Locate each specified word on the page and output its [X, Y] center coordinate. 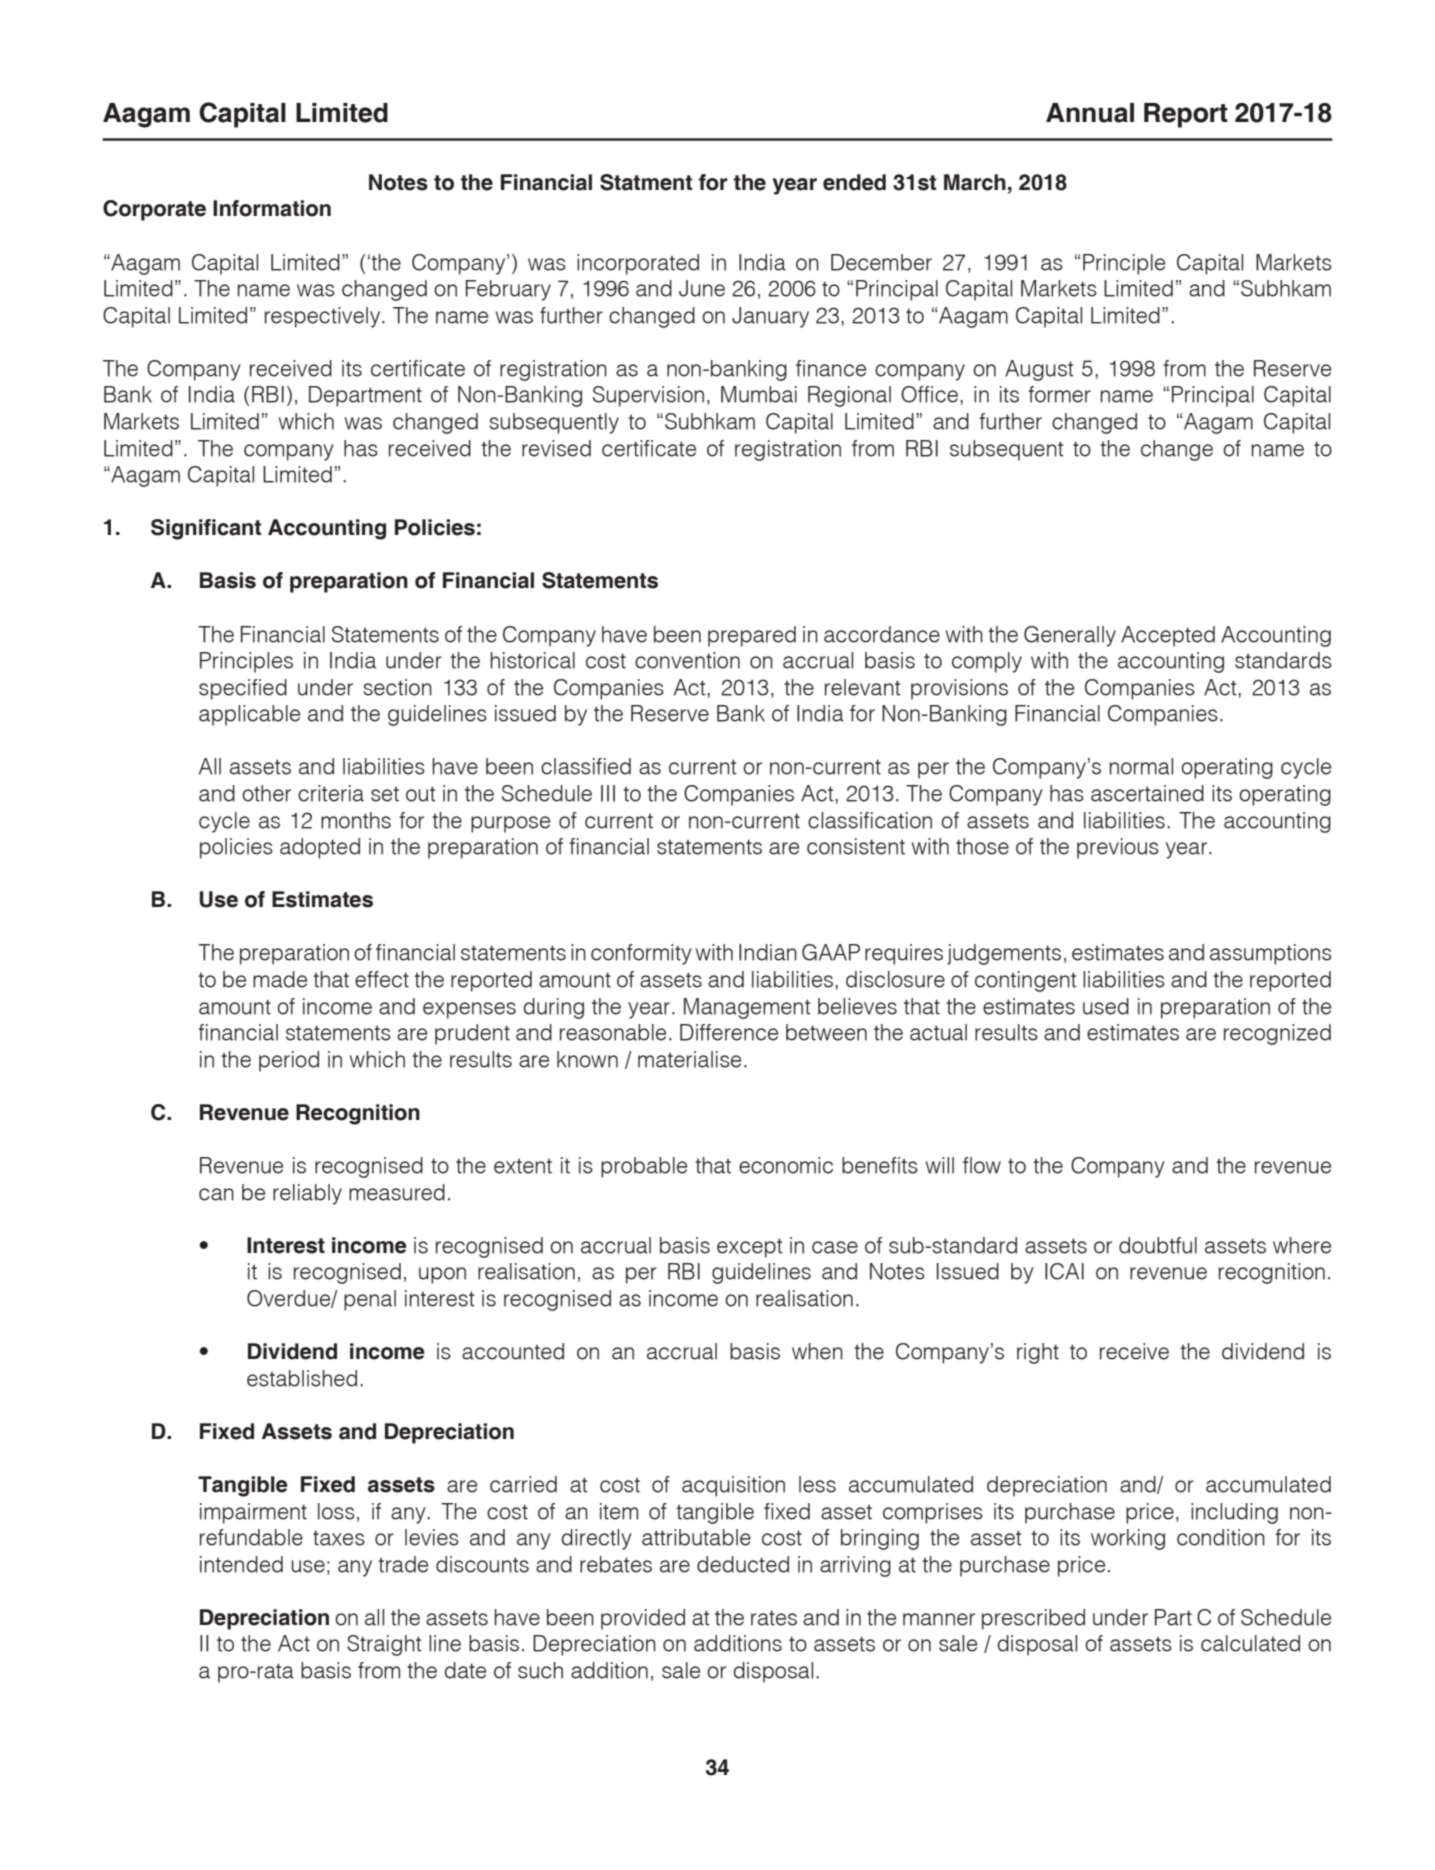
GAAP [831, 952]
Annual [1090, 113]
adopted [320, 848]
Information [272, 208]
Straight [384, 1645]
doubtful [1158, 1245]
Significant [206, 529]
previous [1118, 848]
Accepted [1168, 636]
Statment [646, 182]
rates [774, 1618]
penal [370, 1300]
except [750, 1248]
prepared [752, 636]
